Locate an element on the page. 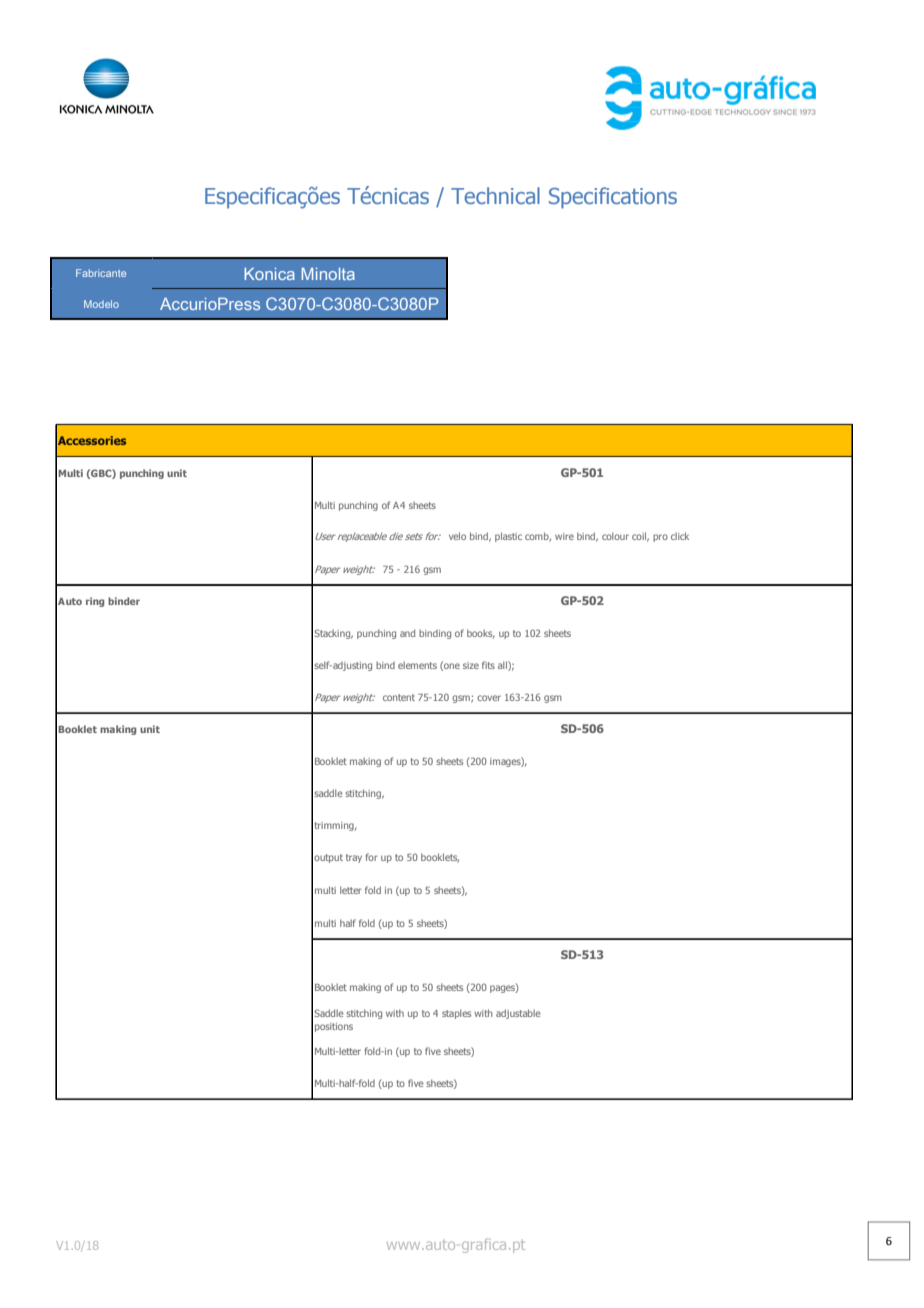 The height and width of the page is (1308, 924). Specifications is located at coordinates (613, 198).
